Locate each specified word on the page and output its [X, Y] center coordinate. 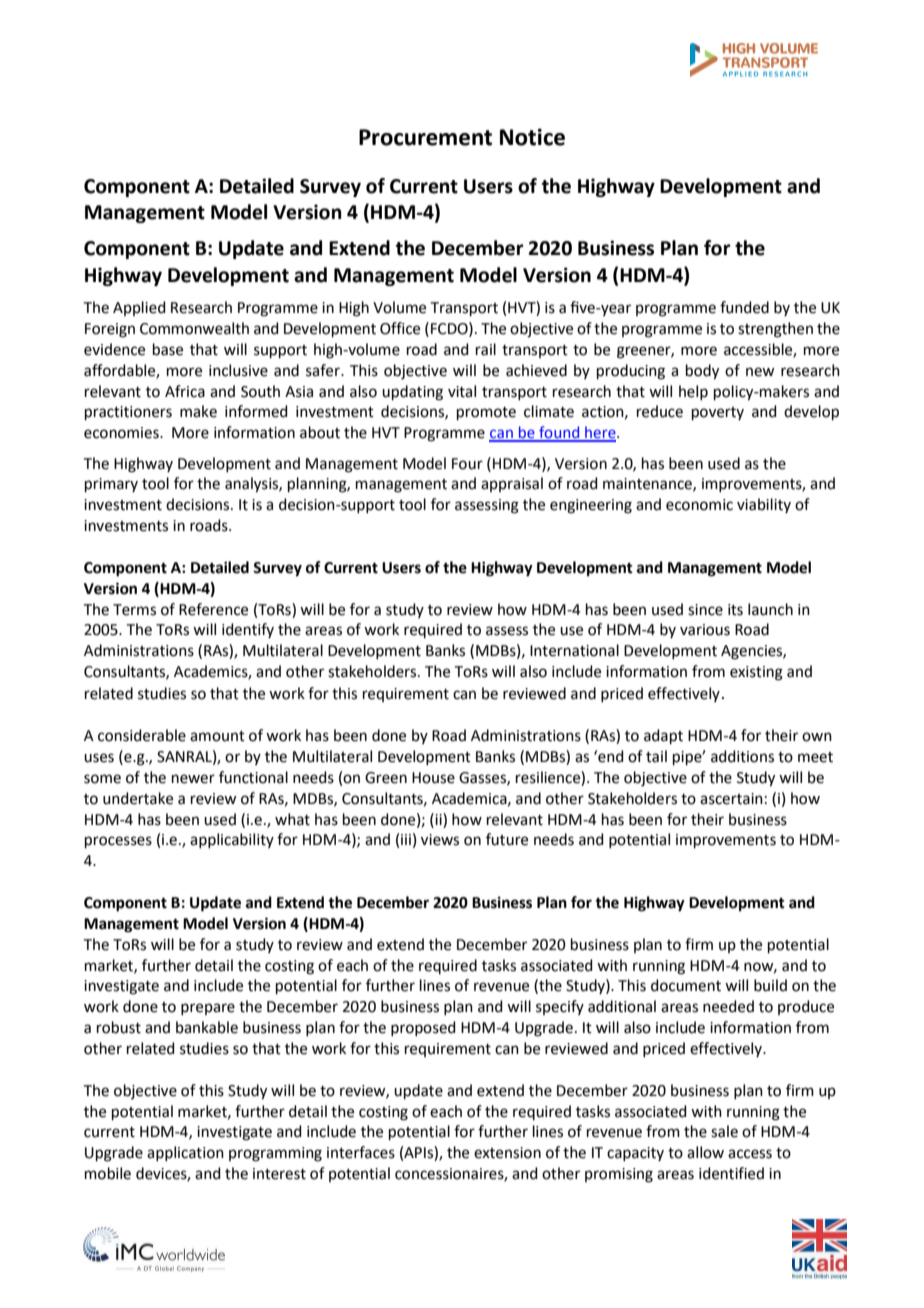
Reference [213, 609]
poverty [718, 413]
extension [507, 1153]
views [440, 840]
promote [486, 413]
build [770, 985]
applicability [232, 840]
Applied [139, 308]
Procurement [425, 137]
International [574, 650]
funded [744, 307]
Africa [185, 391]
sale [724, 1131]
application [185, 1153]
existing [756, 673]
